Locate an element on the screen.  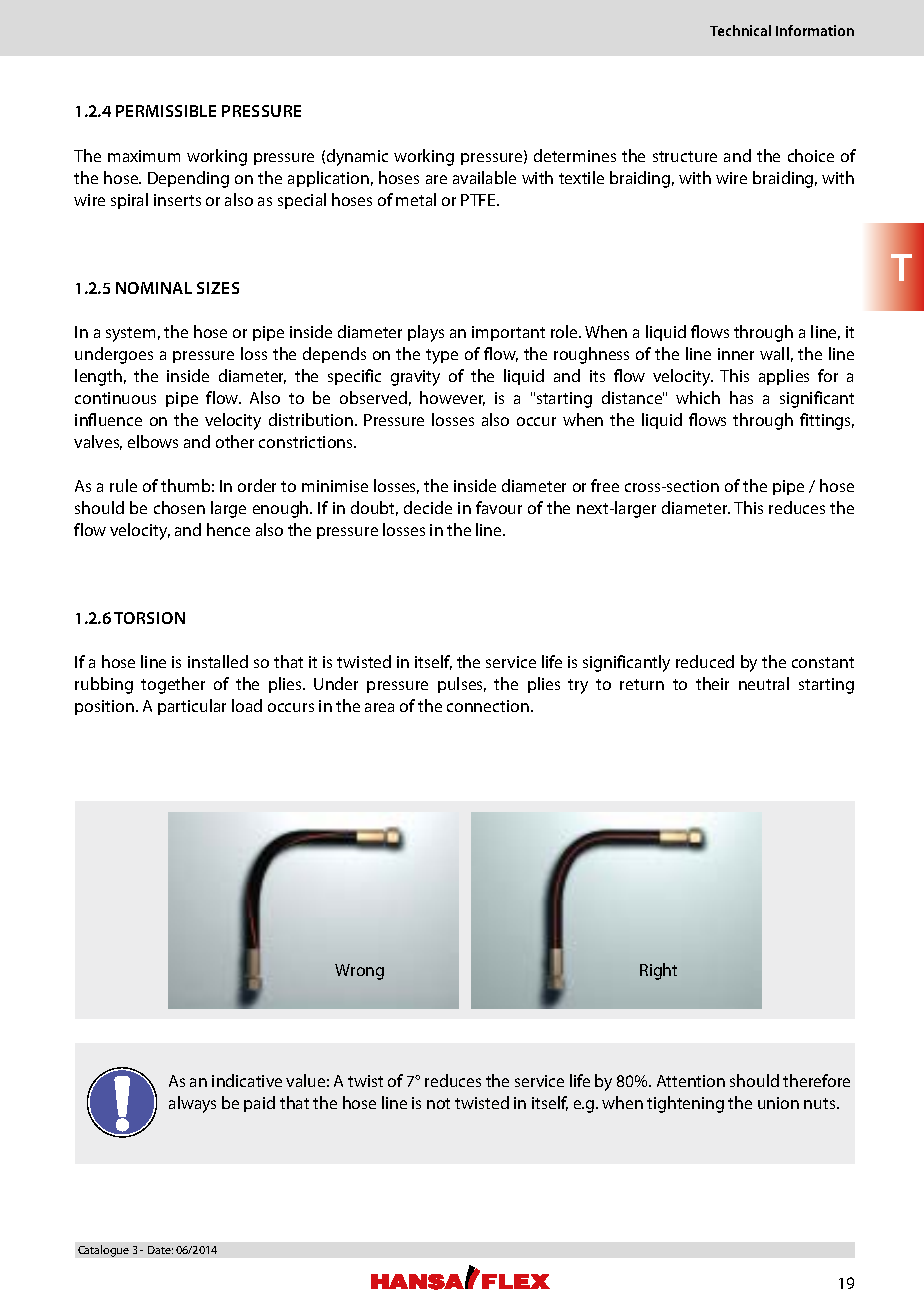
Catalogue is located at coordinates (103, 1251).
